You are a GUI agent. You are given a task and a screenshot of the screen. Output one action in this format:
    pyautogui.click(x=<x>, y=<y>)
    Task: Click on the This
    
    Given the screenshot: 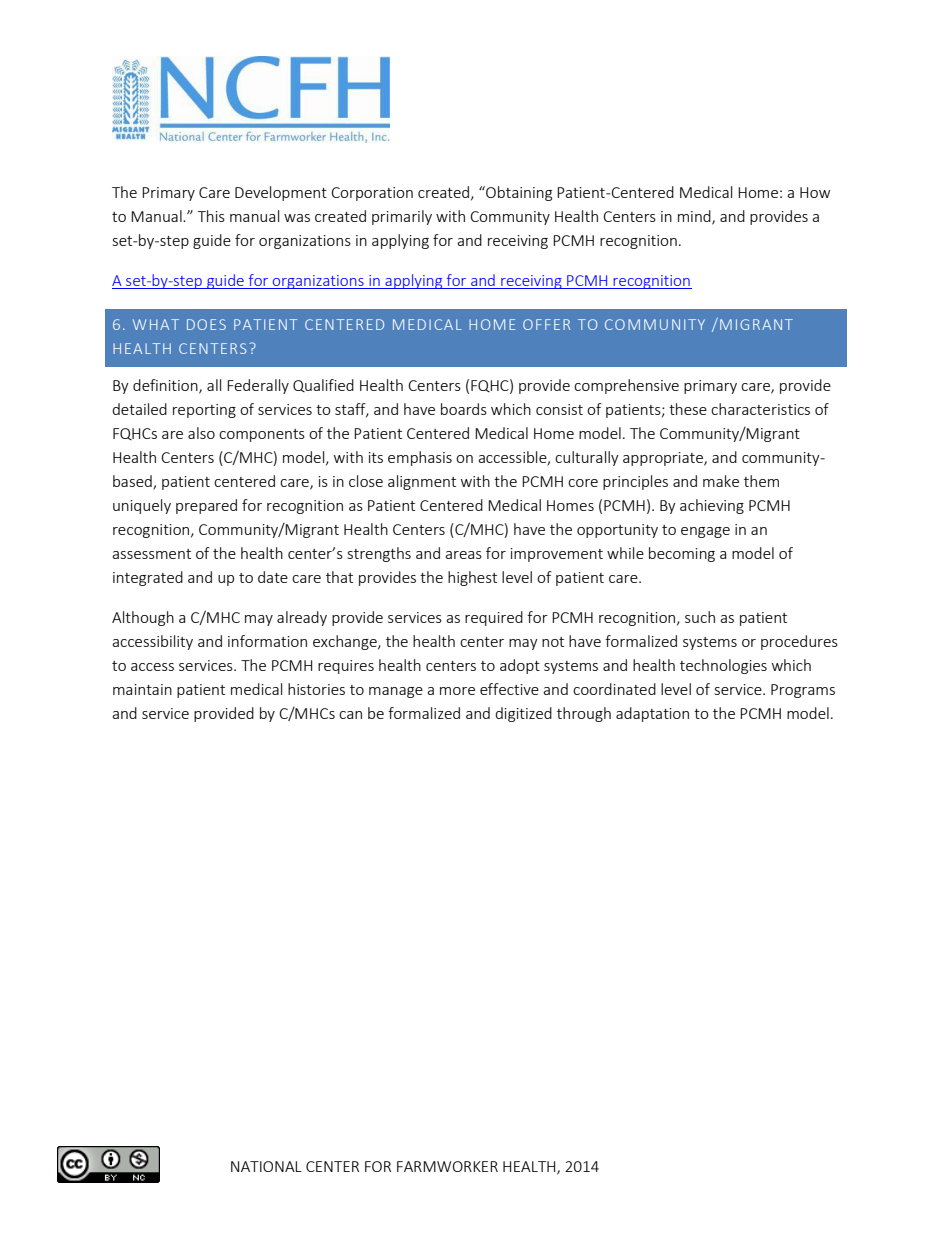 What is the action you would take?
    pyautogui.click(x=211, y=216)
